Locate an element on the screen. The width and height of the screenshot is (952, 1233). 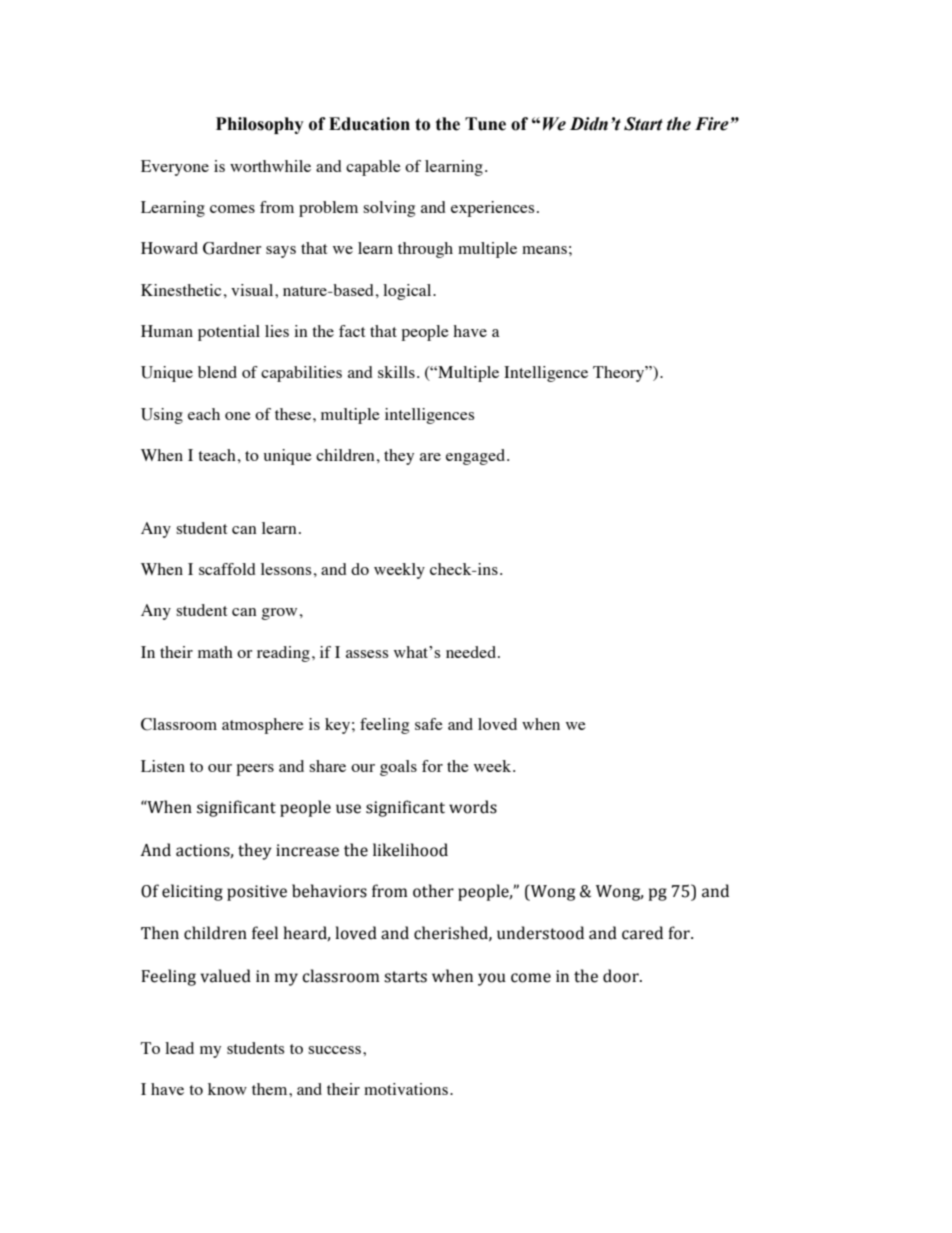
likelihood is located at coordinates (410, 850).
